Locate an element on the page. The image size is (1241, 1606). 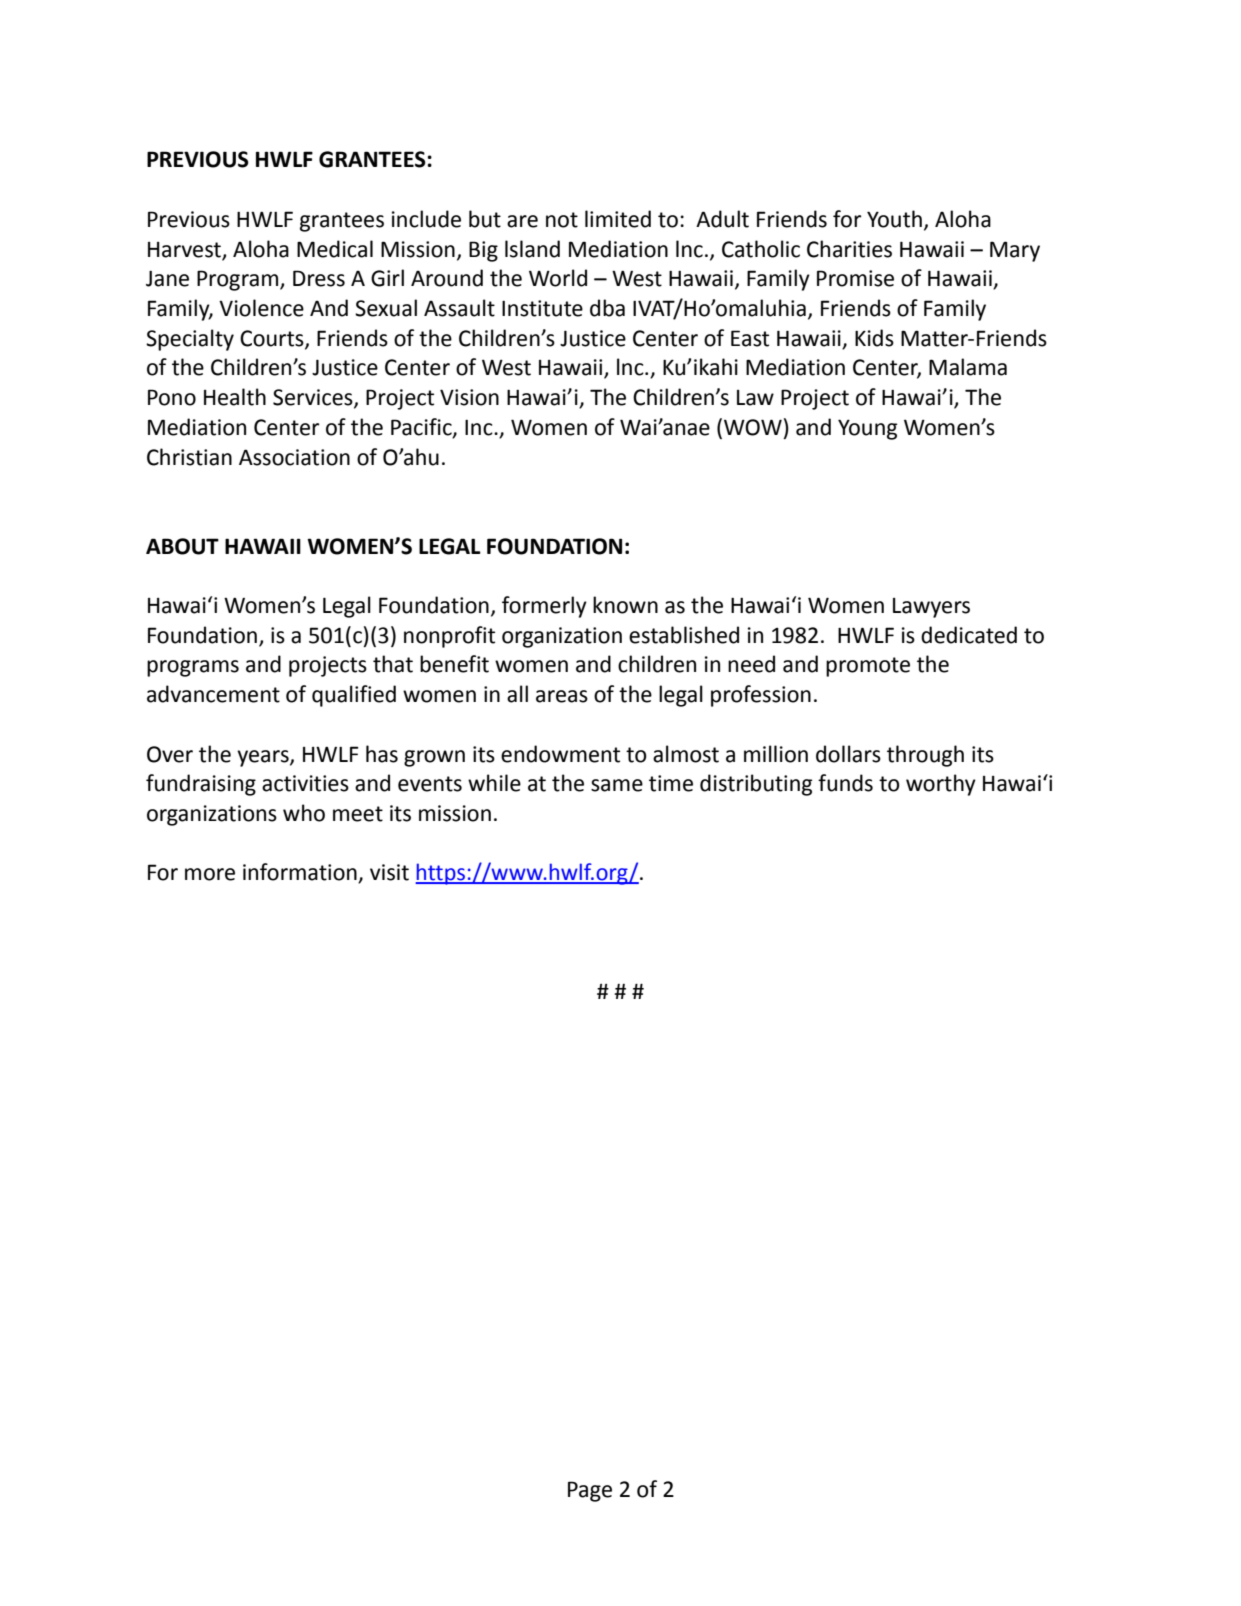
Dress is located at coordinates (319, 278).
